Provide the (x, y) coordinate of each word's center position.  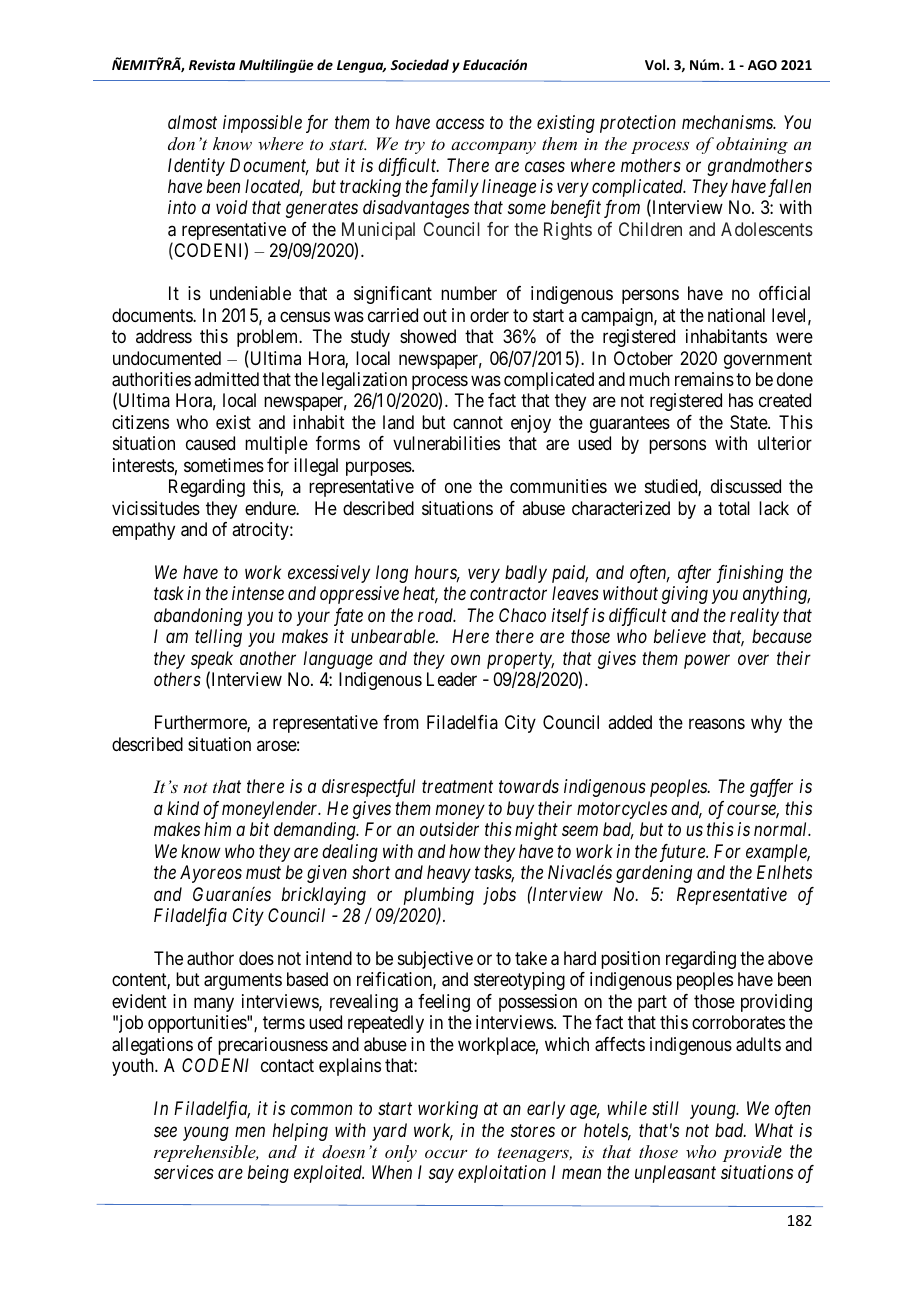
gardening (654, 874)
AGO (762, 65)
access (460, 123)
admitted (226, 379)
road (437, 615)
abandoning (198, 617)
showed (428, 336)
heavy (449, 874)
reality (754, 617)
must (263, 873)
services (184, 1172)
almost (192, 122)
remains (704, 379)
